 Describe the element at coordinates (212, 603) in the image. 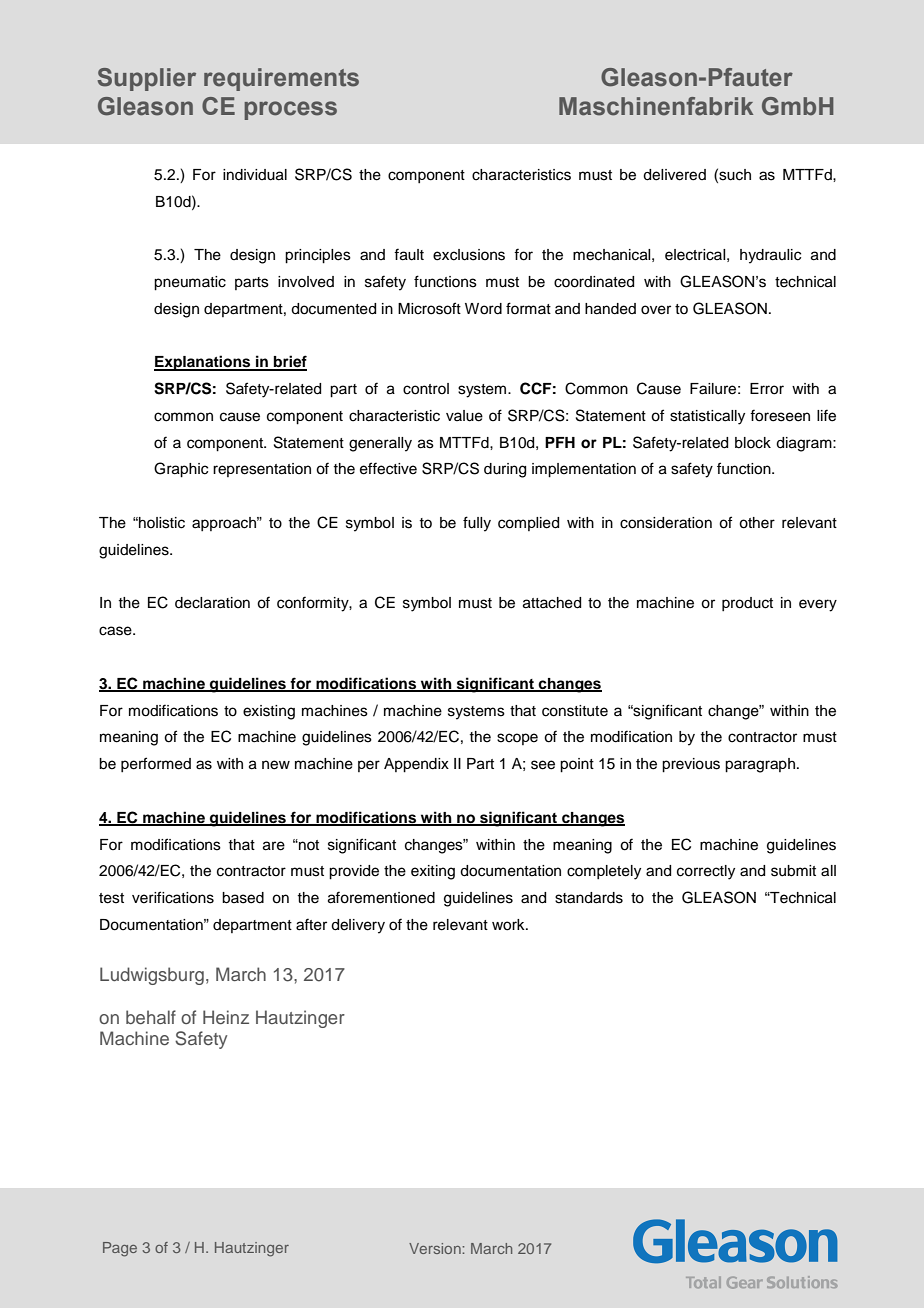

I see `declaration` at that location.
